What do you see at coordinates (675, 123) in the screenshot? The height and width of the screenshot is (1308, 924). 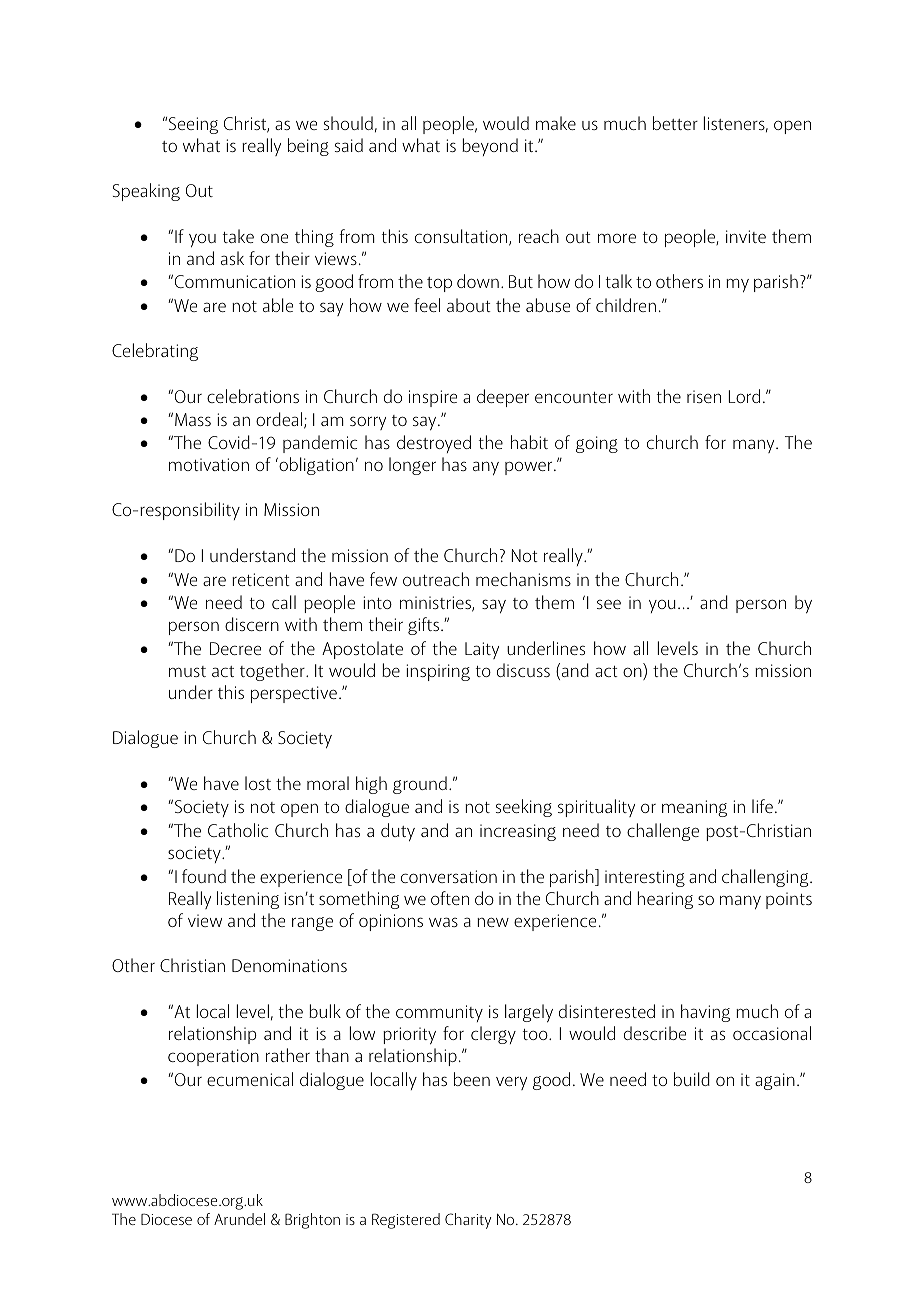 I see `better` at bounding box center [675, 123].
